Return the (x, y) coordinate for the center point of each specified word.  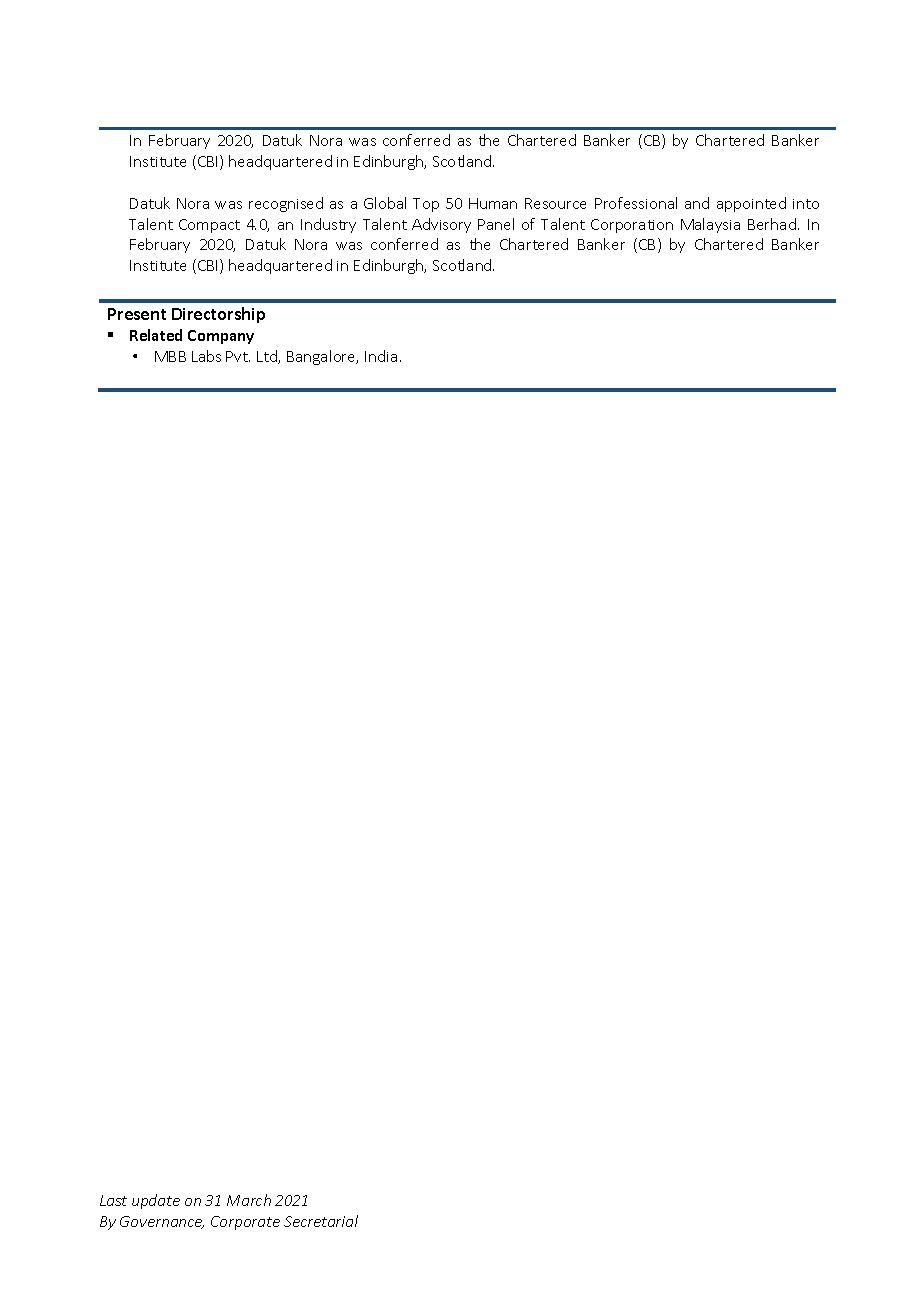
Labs (206, 356)
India (381, 356)
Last (113, 1200)
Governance (162, 1222)
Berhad (772, 224)
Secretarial (321, 1221)
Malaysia (710, 225)
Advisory (441, 225)
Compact (209, 226)
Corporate (245, 1223)
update (156, 1201)
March (249, 1200)
